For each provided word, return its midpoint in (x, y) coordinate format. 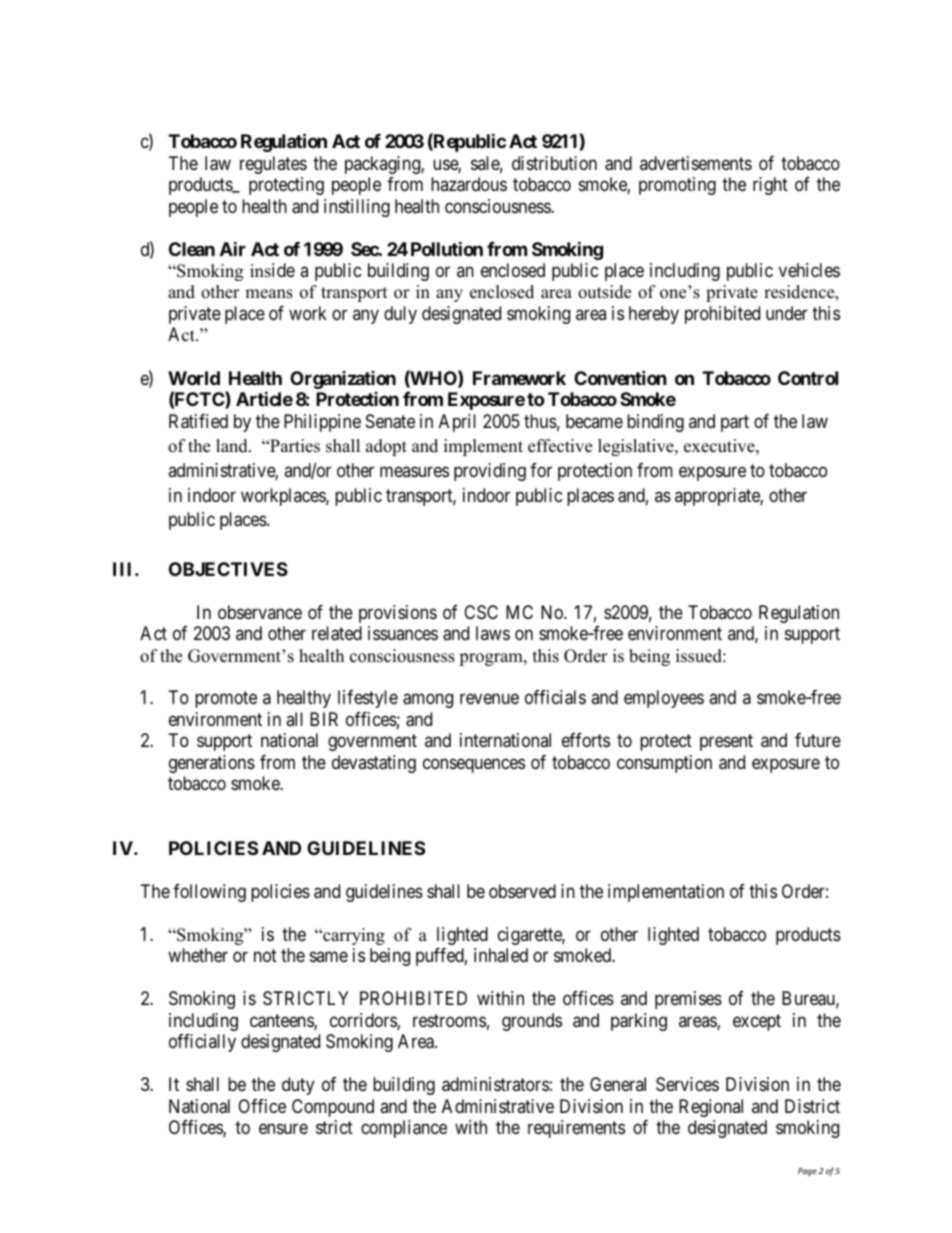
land (233, 446)
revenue (489, 699)
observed (522, 891)
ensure (283, 1129)
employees (664, 699)
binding (655, 423)
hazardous (469, 184)
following (209, 893)
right (770, 186)
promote (226, 700)
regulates (273, 165)
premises (688, 1000)
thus (540, 421)
